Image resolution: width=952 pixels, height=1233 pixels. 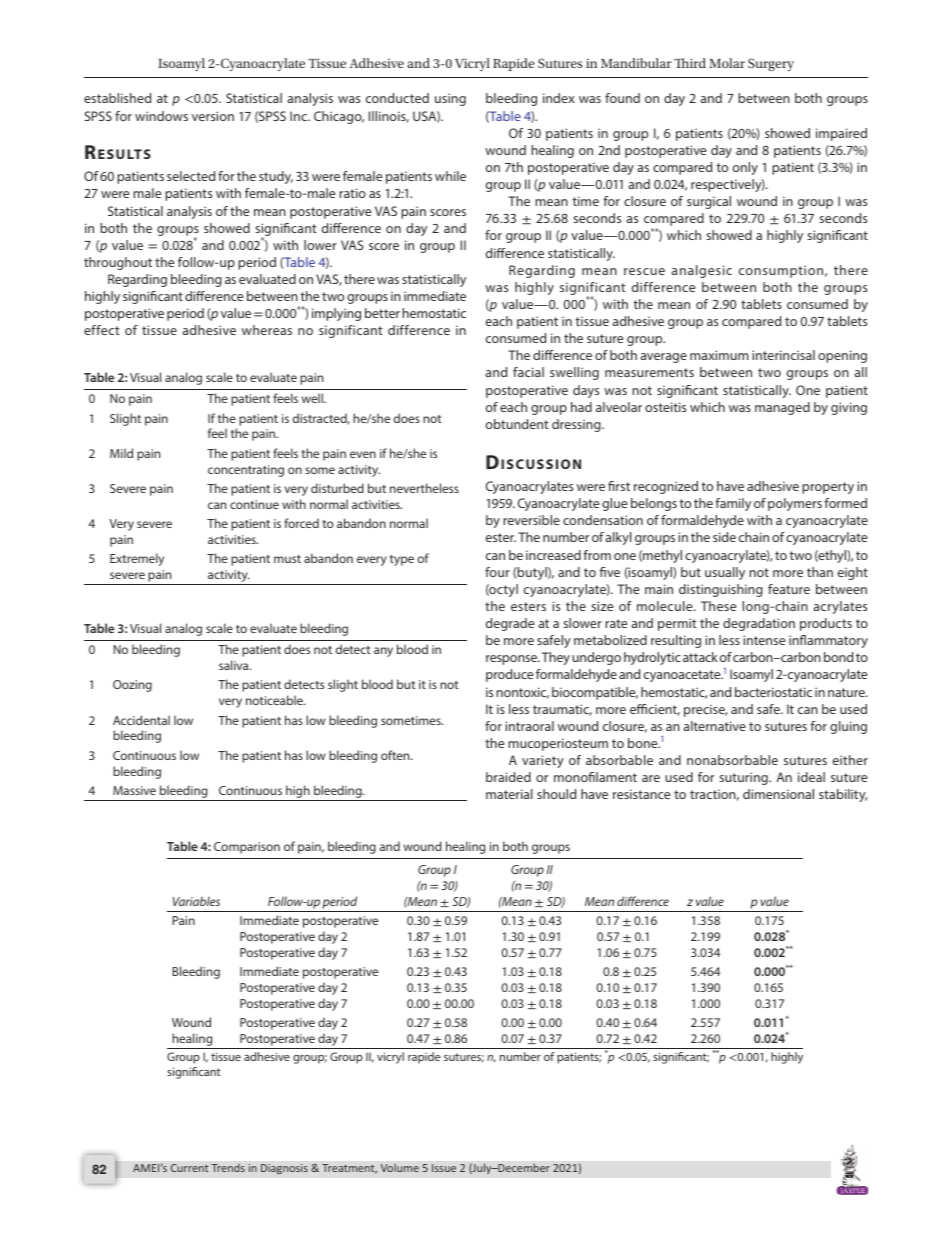 What do you see at coordinates (771, 65) in the image?
I see `Surgery` at bounding box center [771, 65].
